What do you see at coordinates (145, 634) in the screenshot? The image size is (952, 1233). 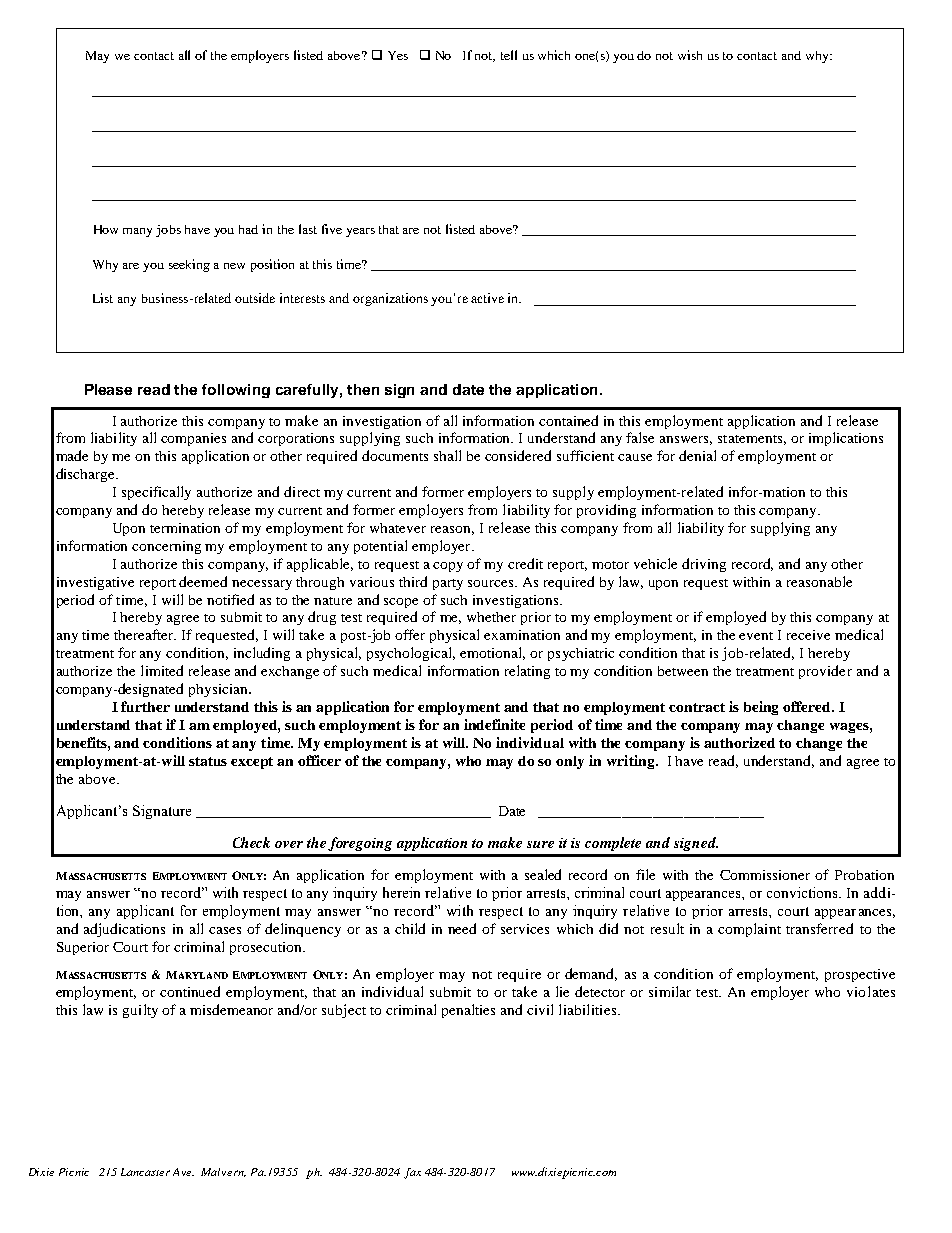 I see `thereafter` at bounding box center [145, 634].
